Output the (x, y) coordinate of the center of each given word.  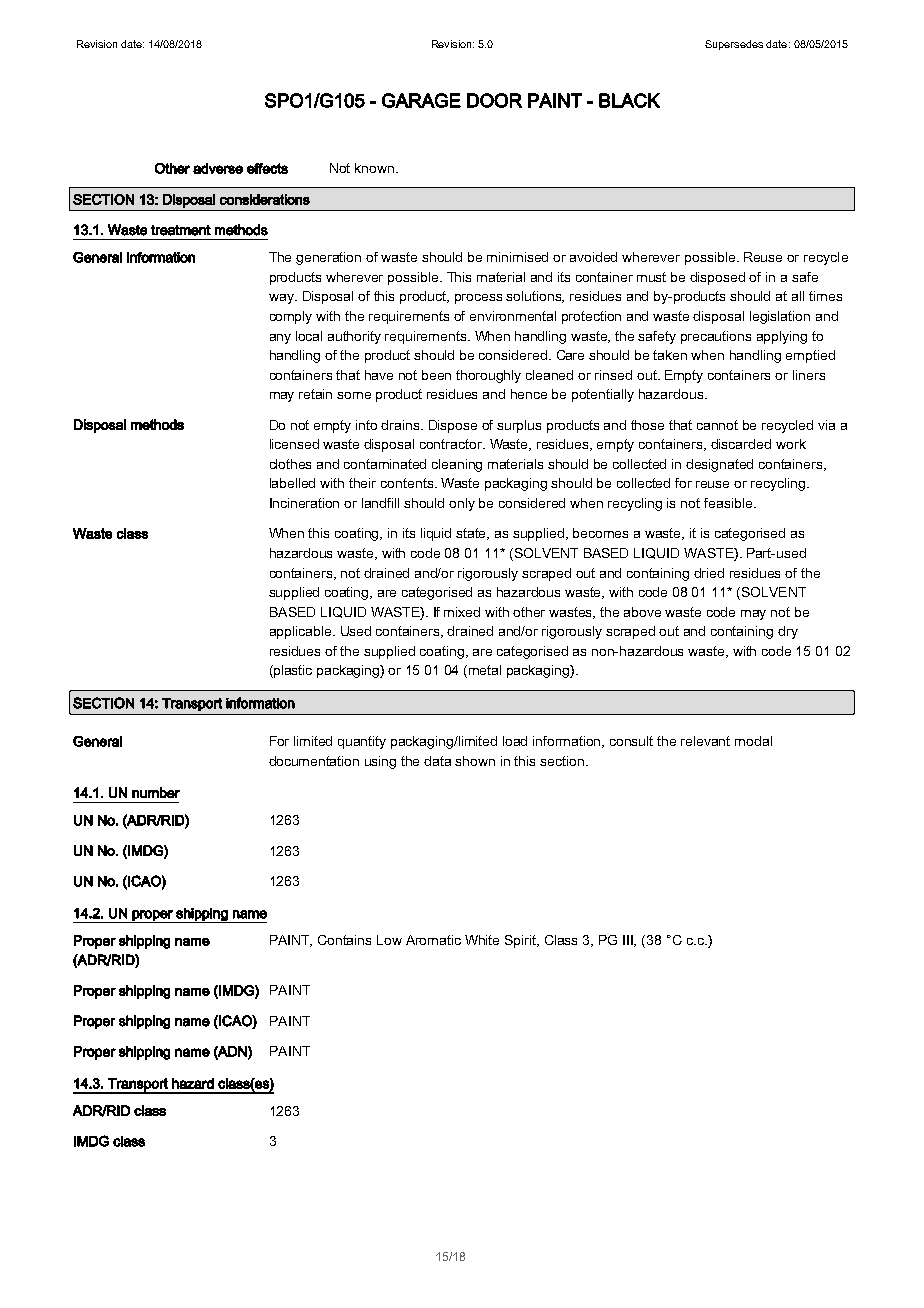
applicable (302, 632)
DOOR (494, 100)
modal (753, 741)
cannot (717, 425)
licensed (294, 444)
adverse (218, 168)
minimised (517, 257)
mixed (462, 612)
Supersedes (734, 45)
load (515, 741)
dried (709, 573)
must (651, 277)
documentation (314, 761)
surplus (519, 426)
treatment (181, 230)
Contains (344, 940)
